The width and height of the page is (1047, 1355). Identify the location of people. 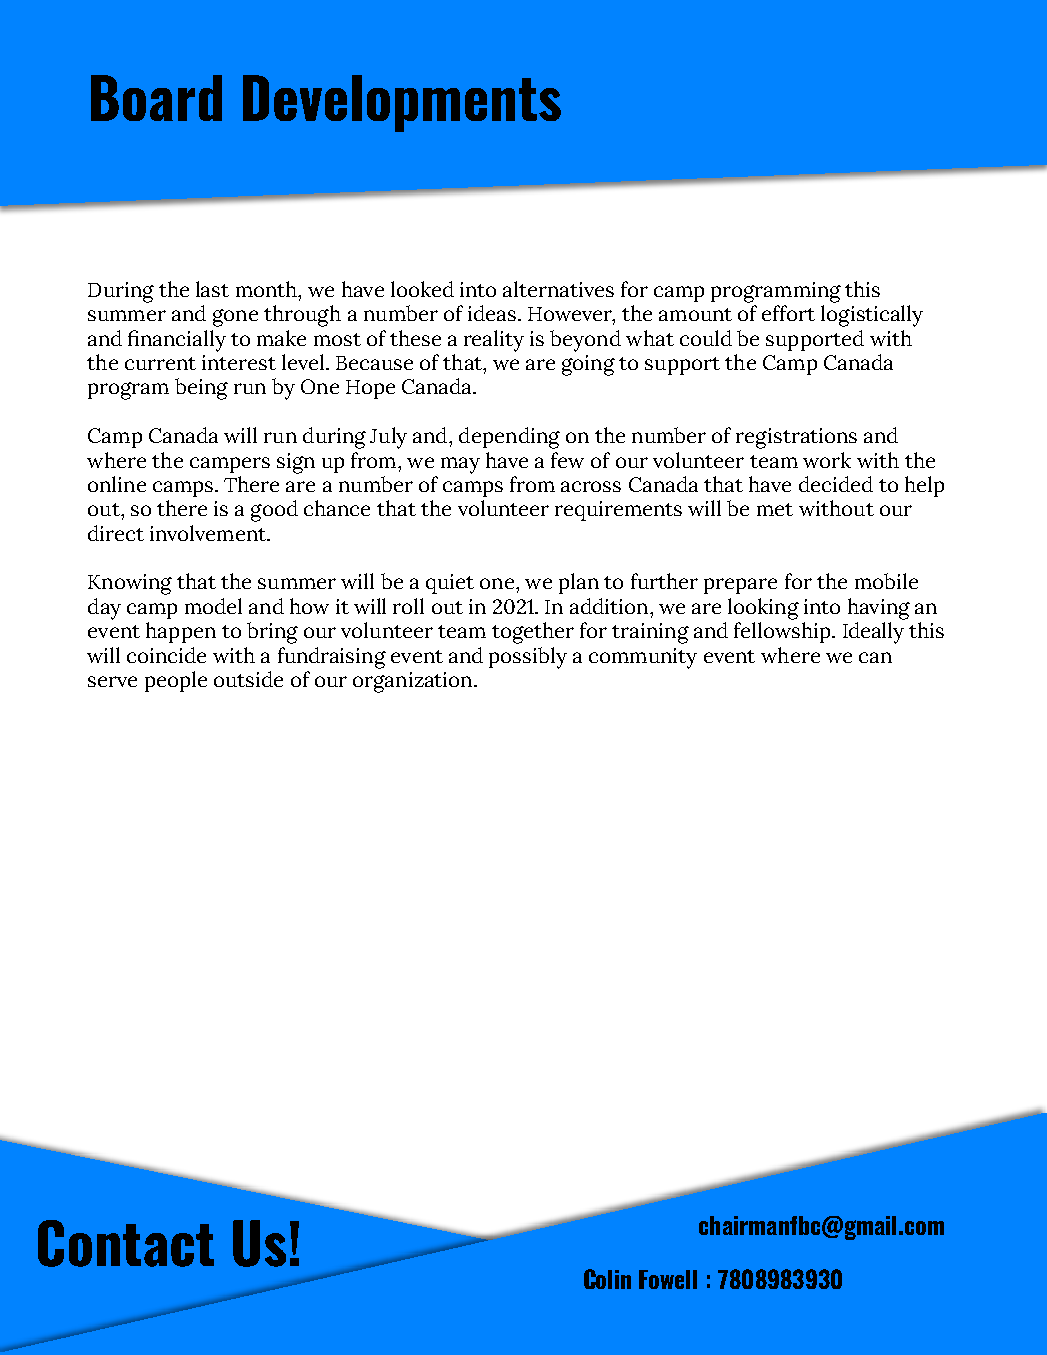
(176, 681).
